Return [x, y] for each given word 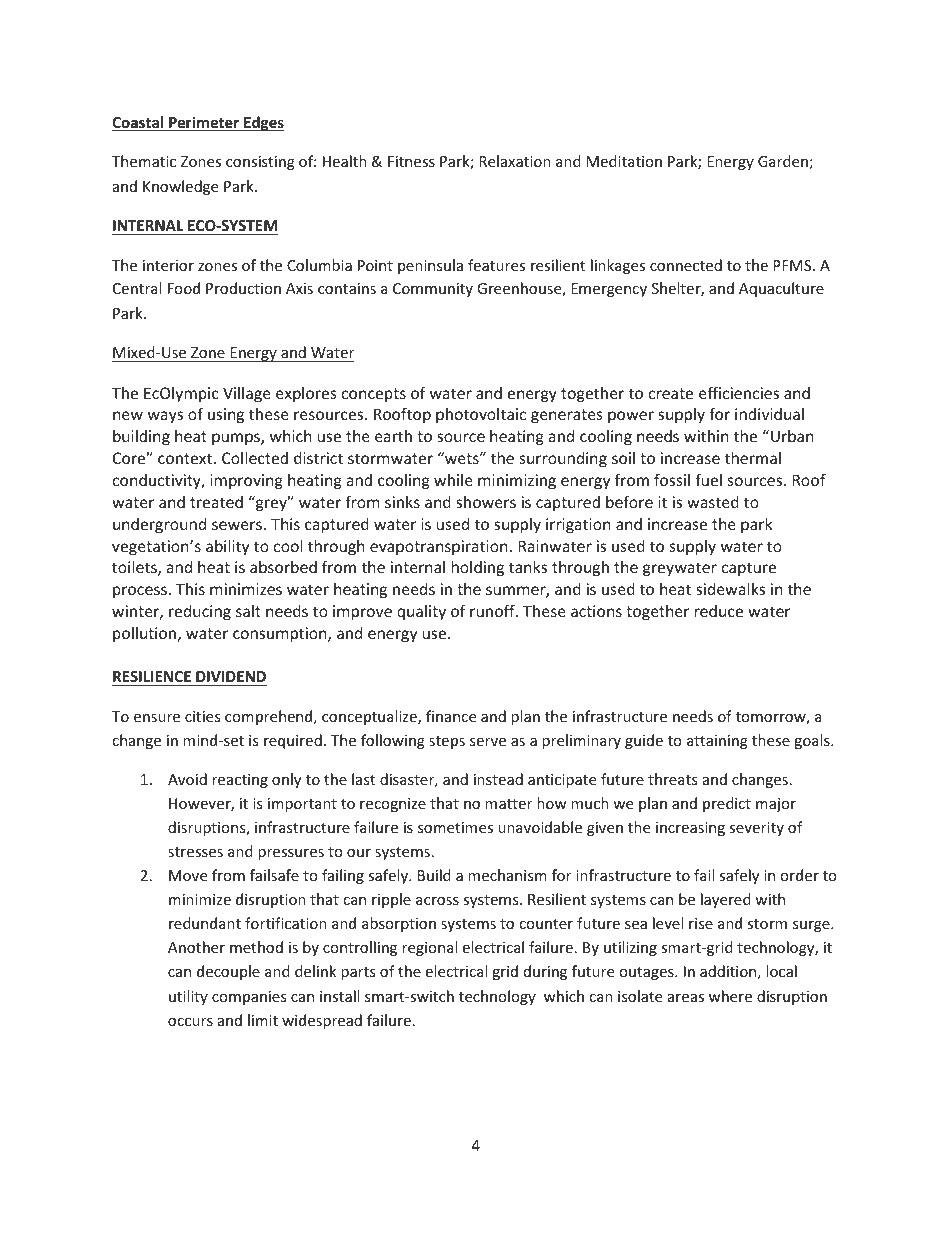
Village [247, 394]
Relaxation [515, 161]
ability [227, 547]
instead [498, 779]
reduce [719, 611]
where [730, 996]
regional [429, 948]
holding [478, 568]
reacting [240, 781]
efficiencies [739, 392]
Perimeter [204, 123]
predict [727, 804]
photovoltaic [481, 415]
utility [188, 997]
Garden [783, 161]
